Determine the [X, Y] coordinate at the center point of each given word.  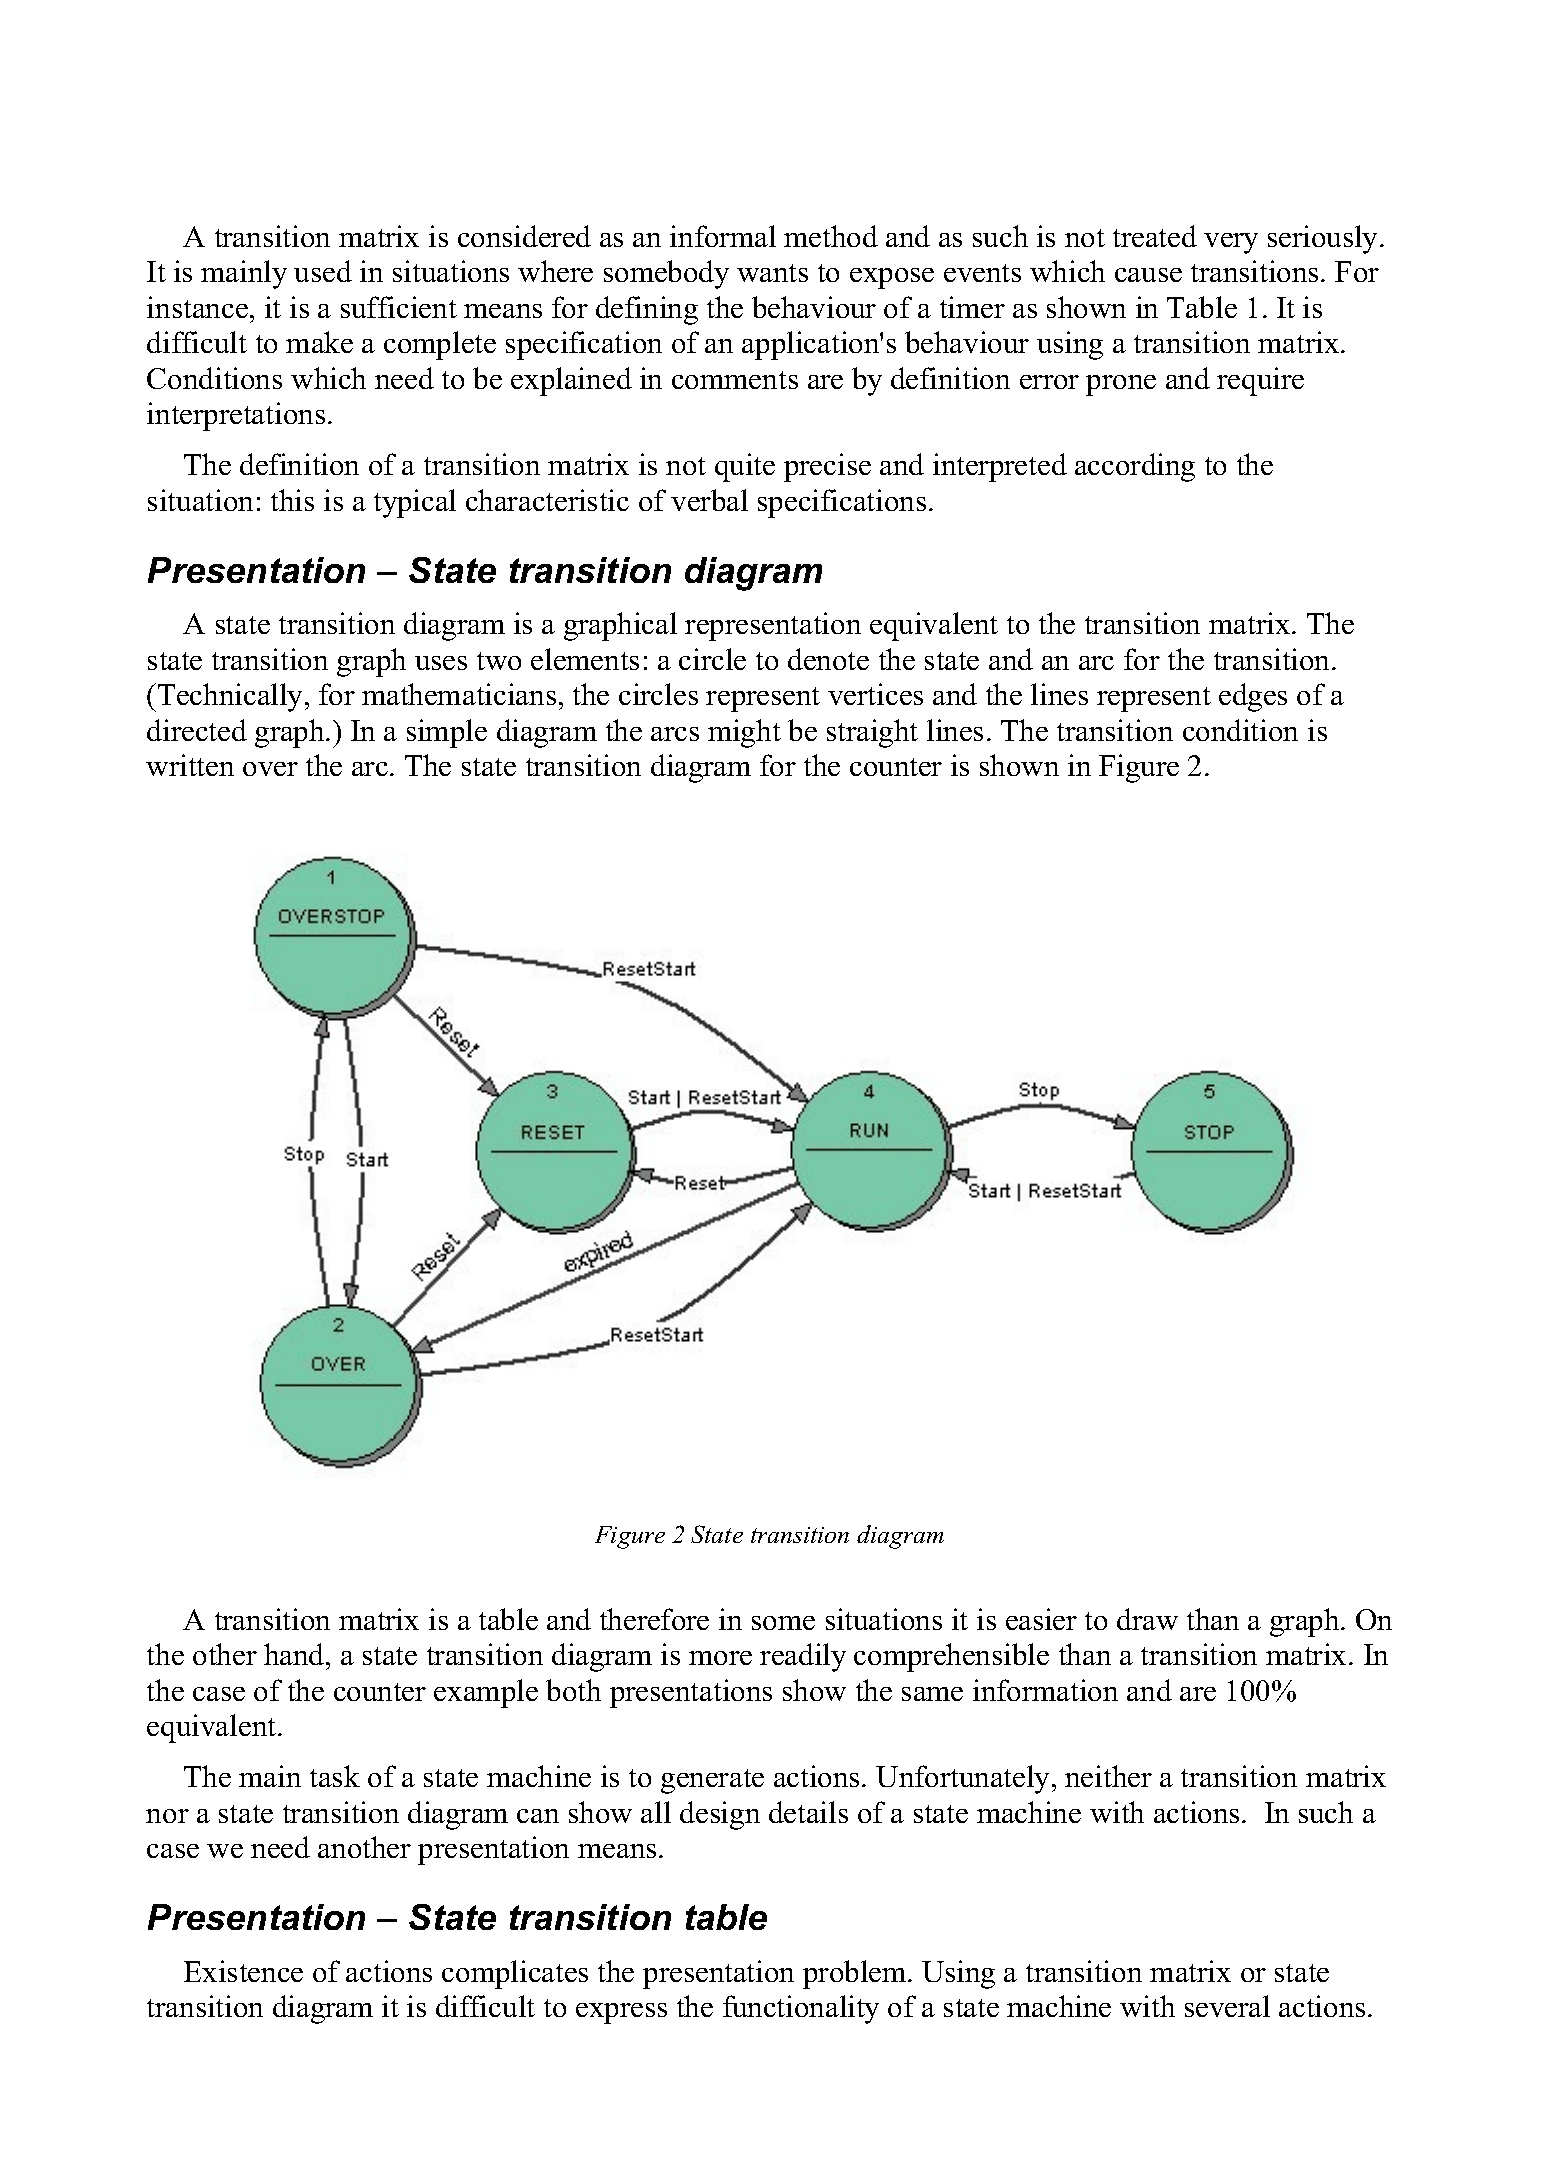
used [323, 271]
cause [1148, 275]
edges [1253, 697]
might [744, 733]
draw [1147, 1619]
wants [772, 273]
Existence [243, 1971]
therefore [654, 1619]
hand [295, 1654]
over [270, 769]
